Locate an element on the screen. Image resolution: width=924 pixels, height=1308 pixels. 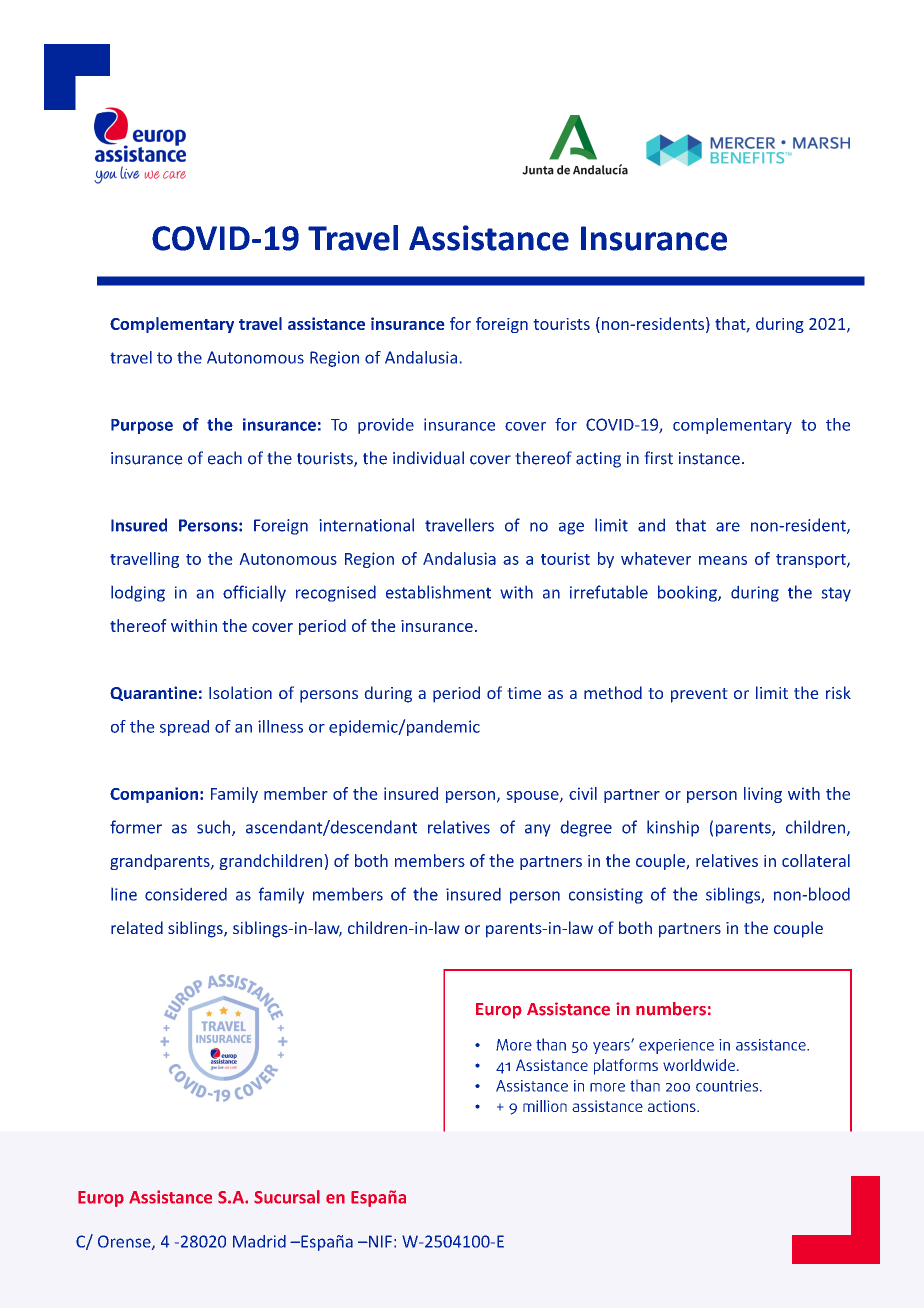
actions is located at coordinates (673, 1106).
